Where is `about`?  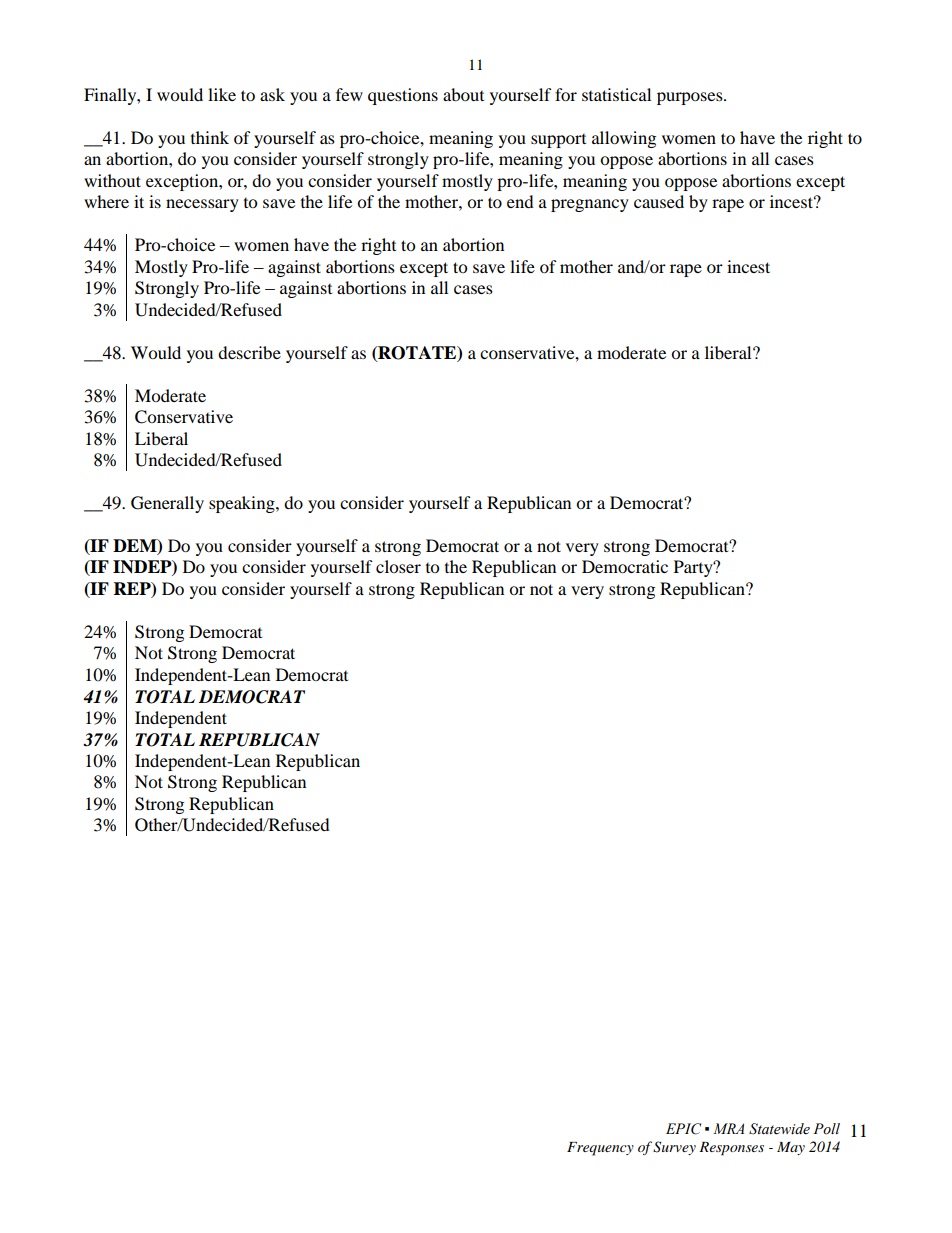 about is located at coordinates (463, 94).
